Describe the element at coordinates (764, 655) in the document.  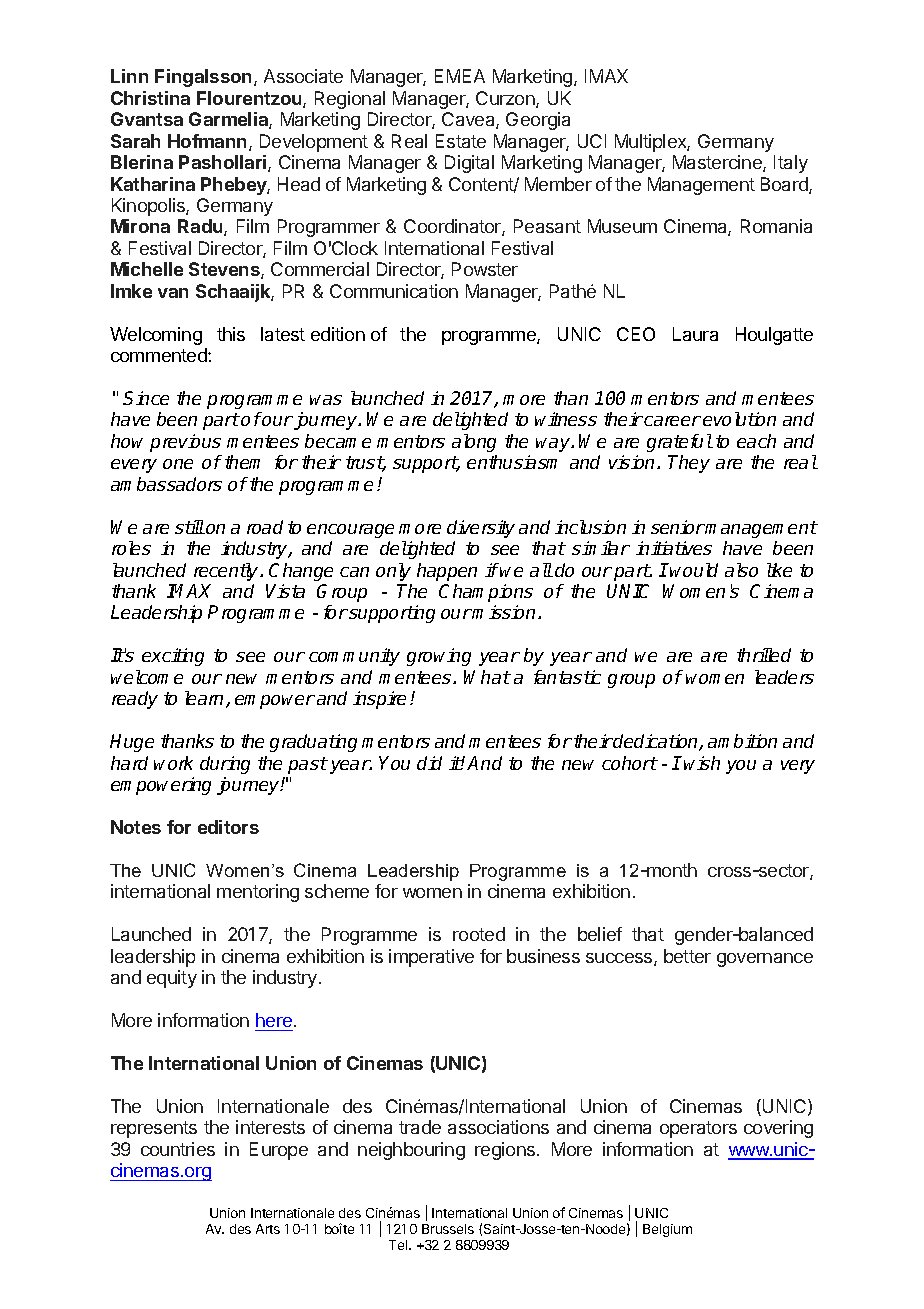
I see `thrilled` at that location.
